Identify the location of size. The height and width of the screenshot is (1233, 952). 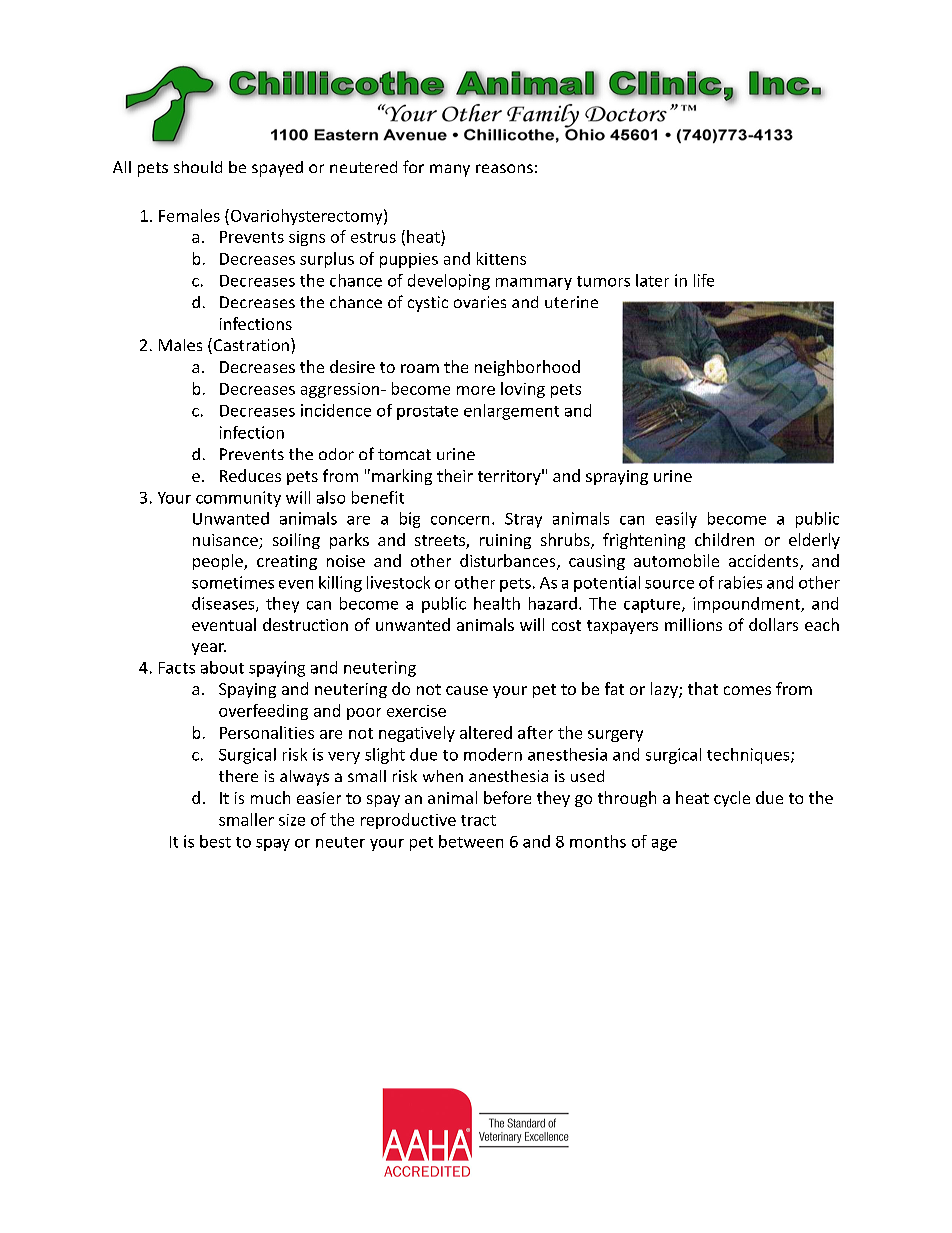
(292, 820).
